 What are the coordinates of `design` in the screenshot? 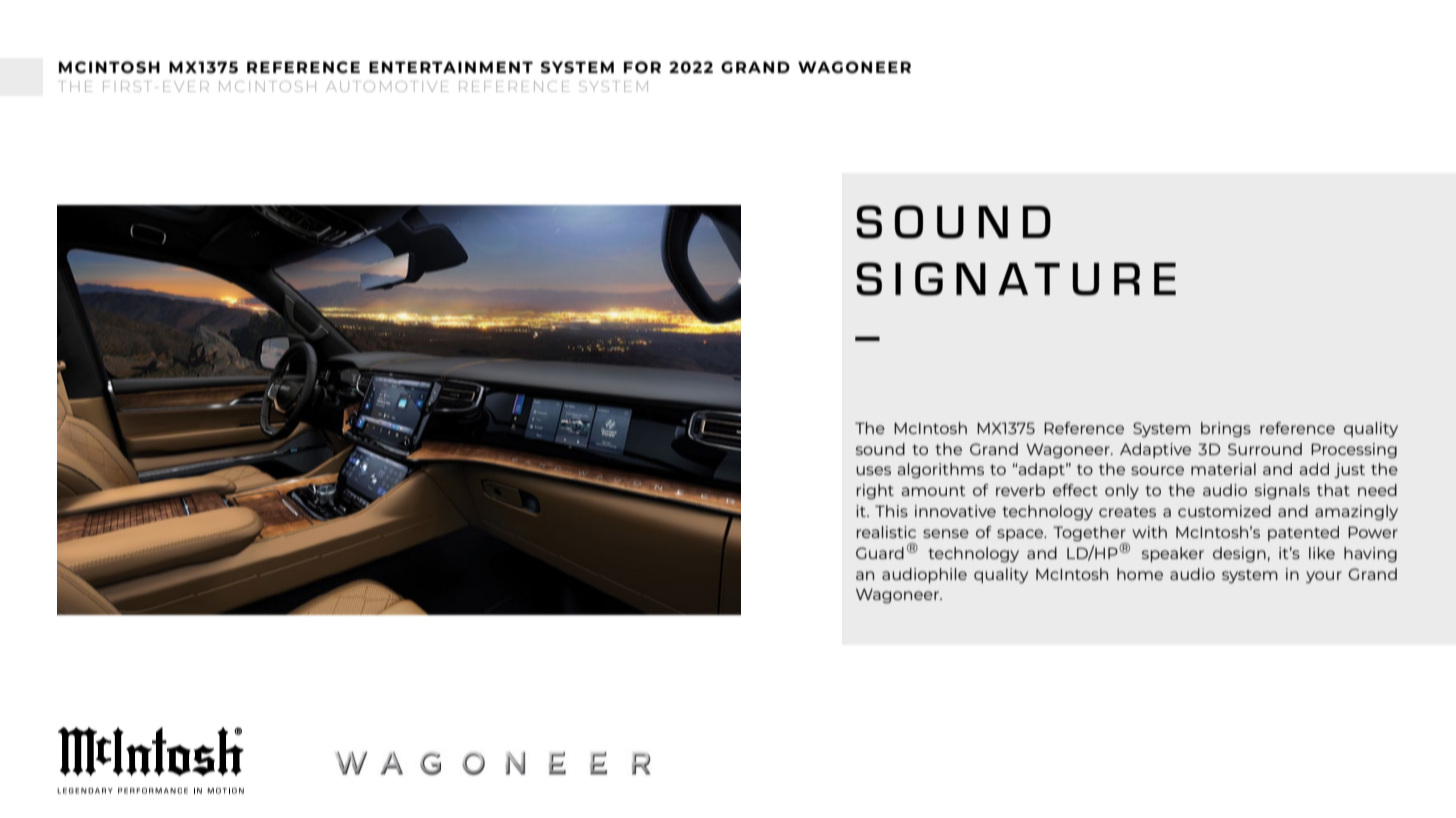 It's located at (1239, 554).
